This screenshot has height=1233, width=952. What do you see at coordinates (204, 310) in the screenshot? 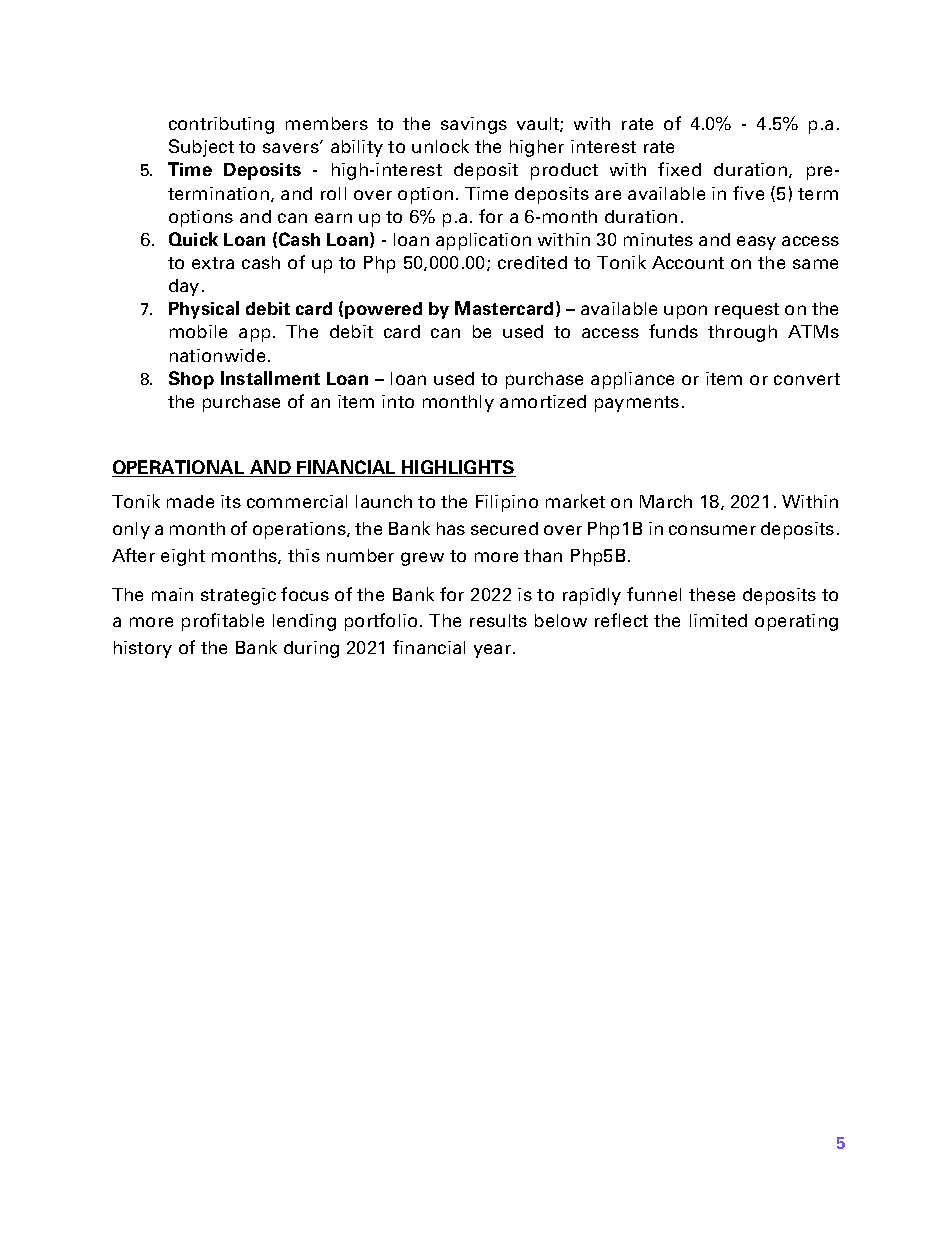
I see `Physical` at bounding box center [204, 310].
